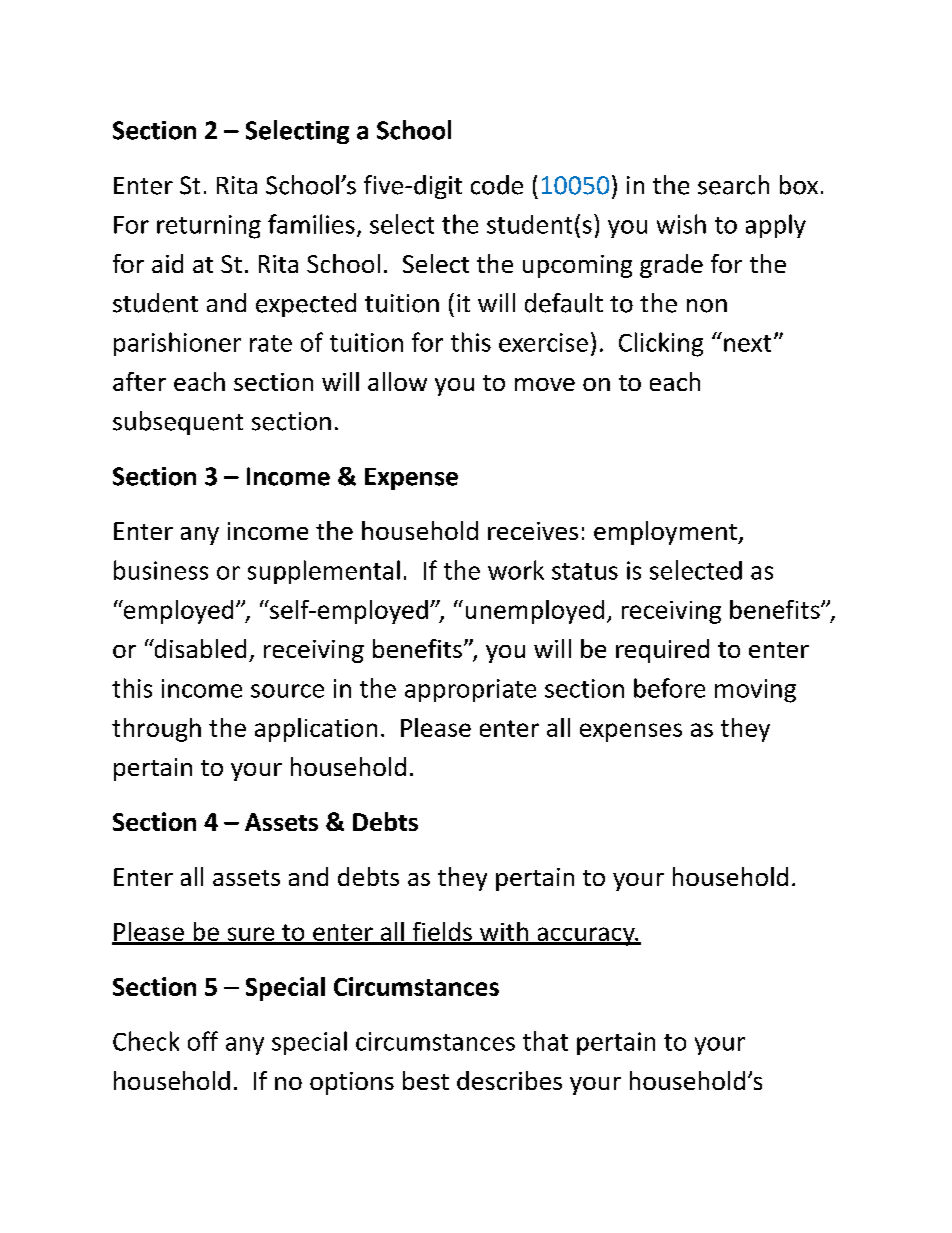 Image resolution: width=952 pixels, height=1233 pixels. Describe the element at coordinates (209, 227) in the screenshot. I see `returning` at that location.
